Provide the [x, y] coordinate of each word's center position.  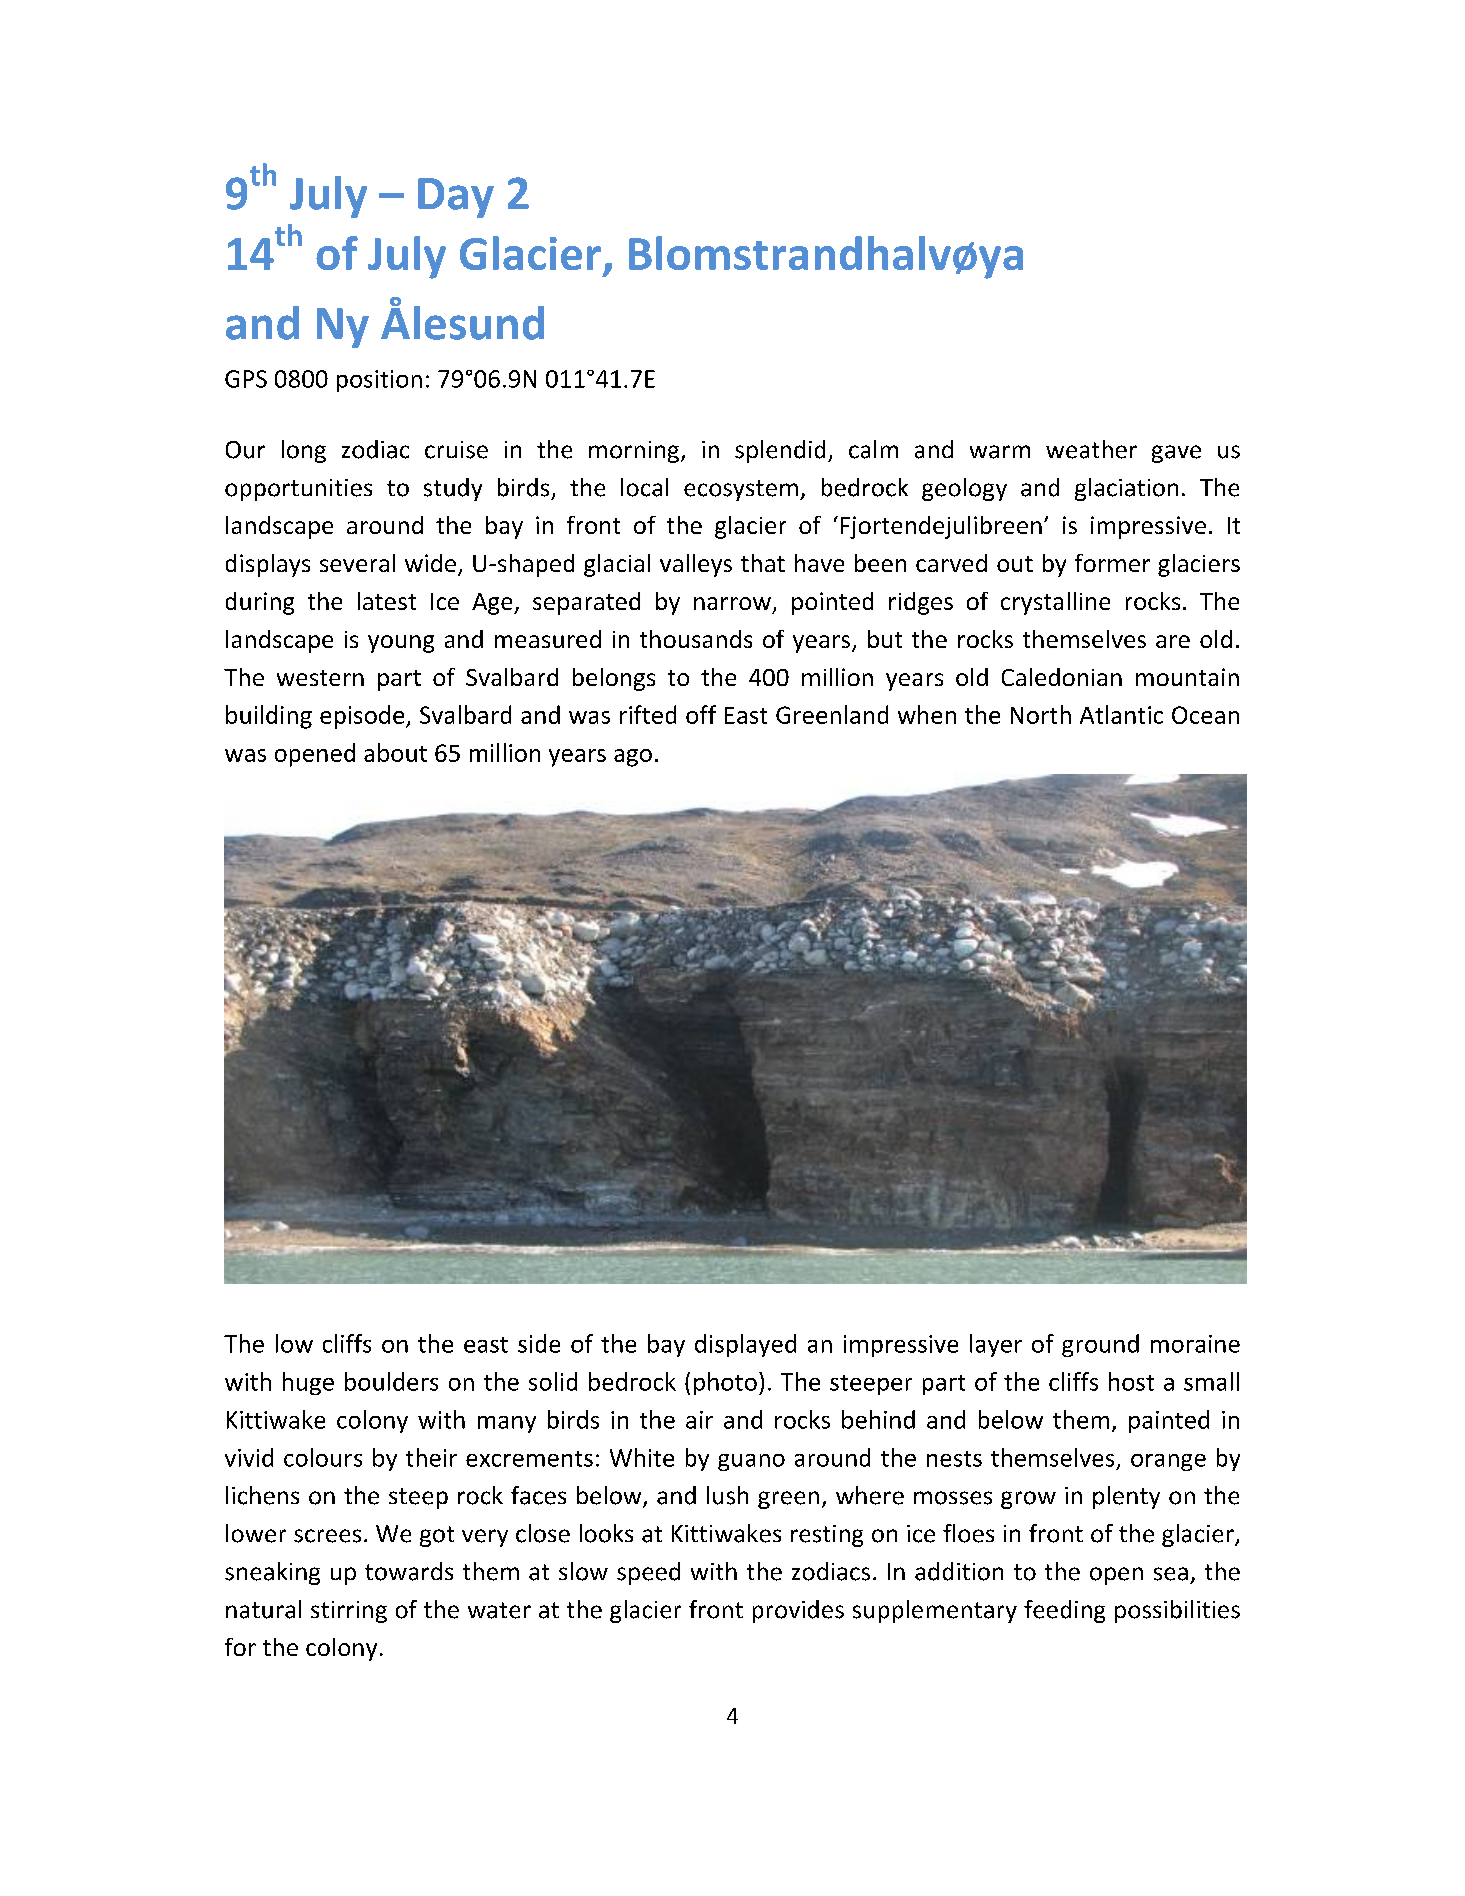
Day [456, 198]
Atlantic [1121, 714]
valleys [696, 565]
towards [409, 1571]
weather [1091, 449]
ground [1100, 1345]
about [395, 752]
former [1112, 563]
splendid [780, 451]
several [357, 563]
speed [648, 1573]
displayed [745, 1345]
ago [633, 758]
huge [308, 1383]
